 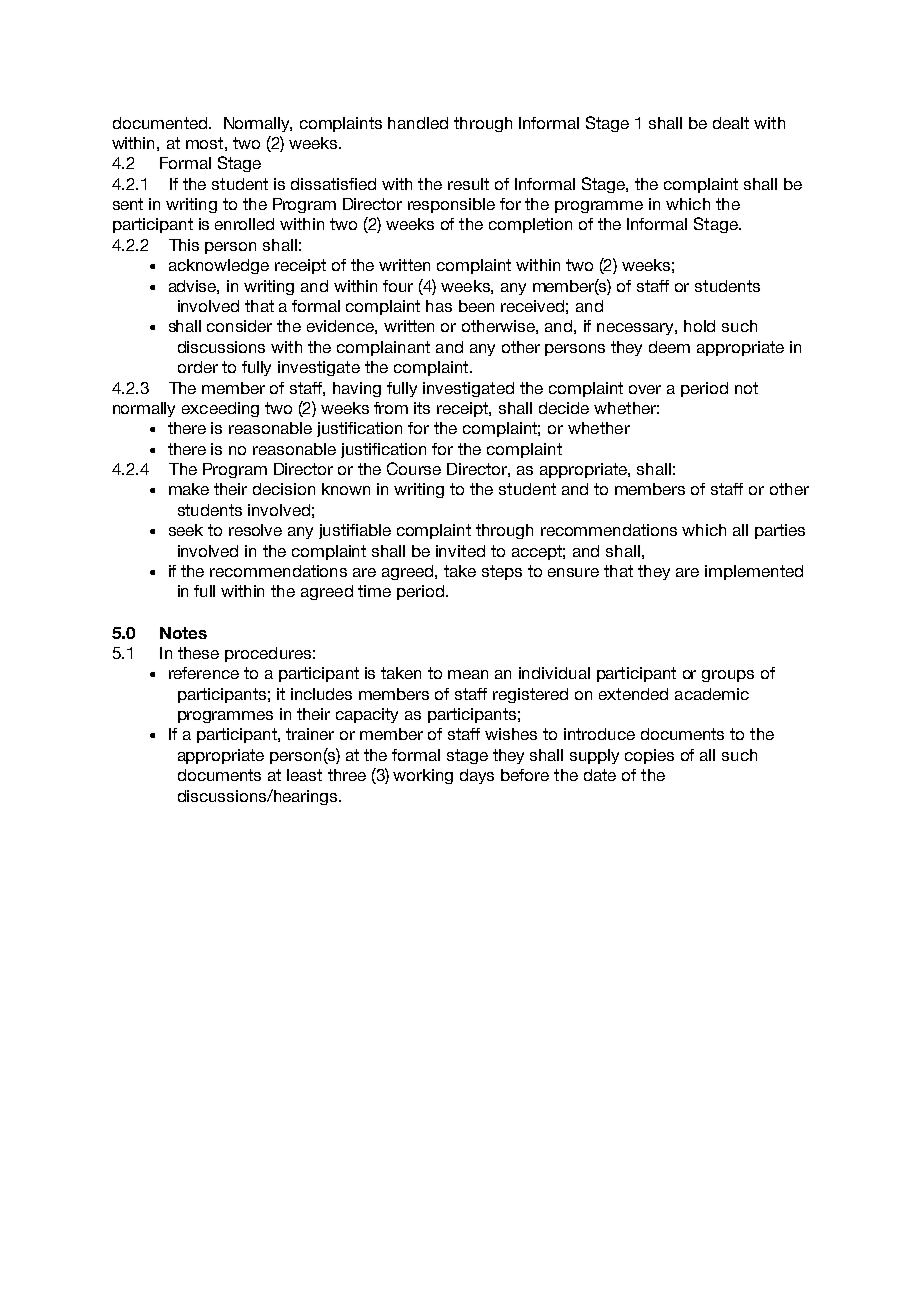 What do you see at coordinates (189, 489) in the page?
I see `make` at bounding box center [189, 489].
